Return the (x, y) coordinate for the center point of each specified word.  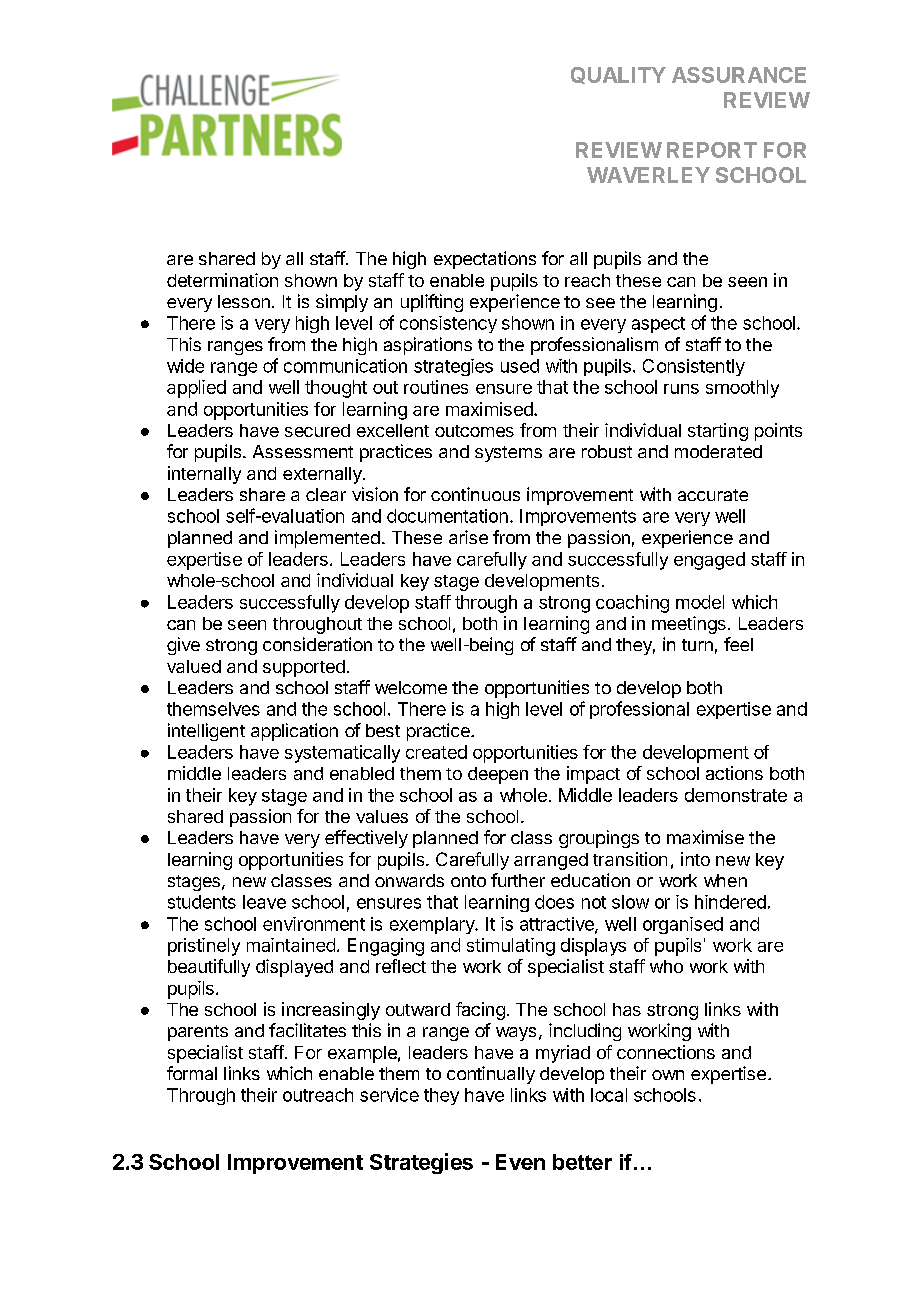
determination (222, 280)
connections (666, 1052)
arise (468, 537)
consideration (317, 644)
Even (520, 1162)
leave (264, 902)
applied (196, 389)
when (725, 880)
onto (468, 881)
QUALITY (618, 75)
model (700, 602)
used (520, 366)
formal (192, 1073)
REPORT (712, 150)
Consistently (694, 367)
